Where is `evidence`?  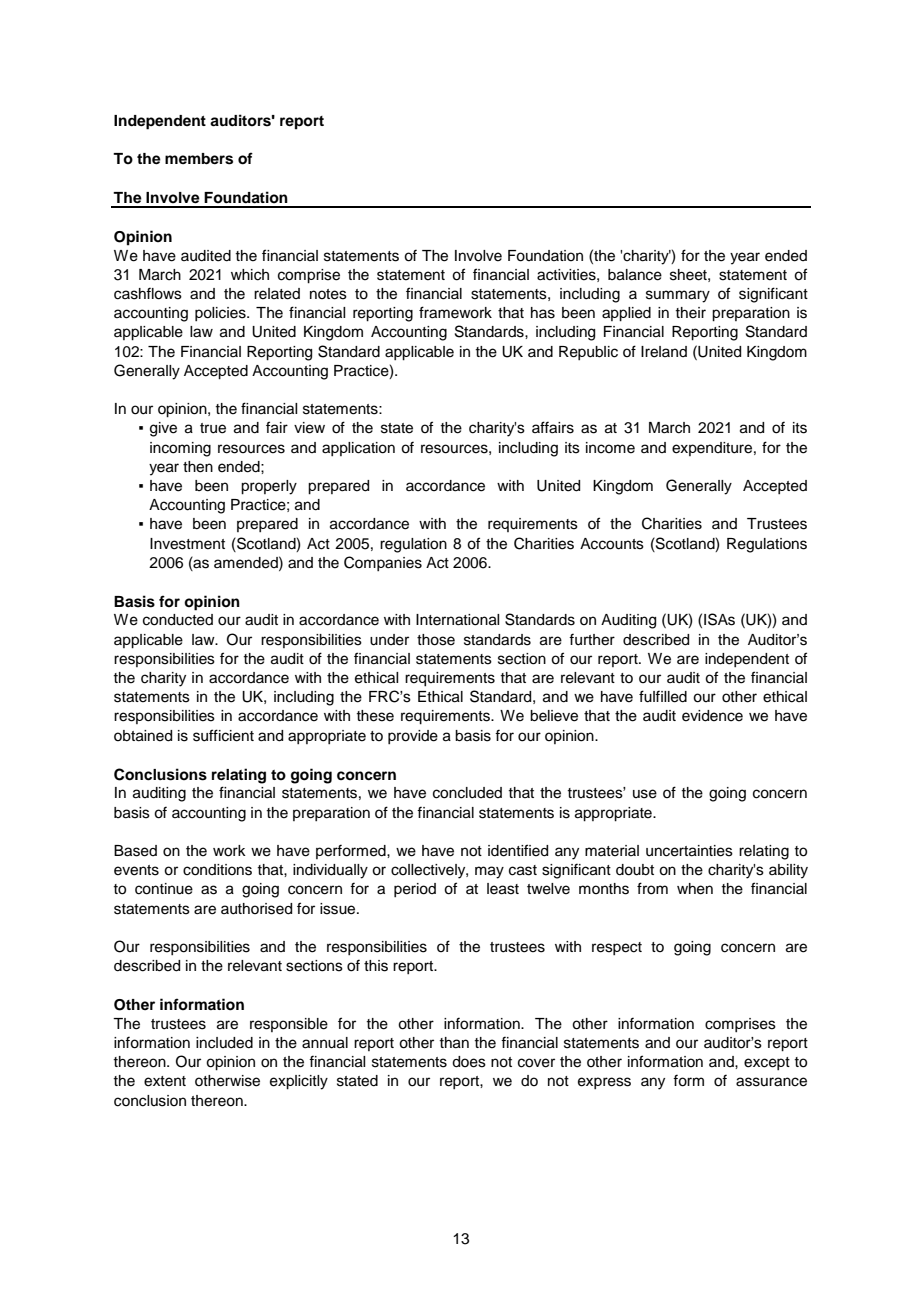
evidence is located at coordinates (712, 716).
